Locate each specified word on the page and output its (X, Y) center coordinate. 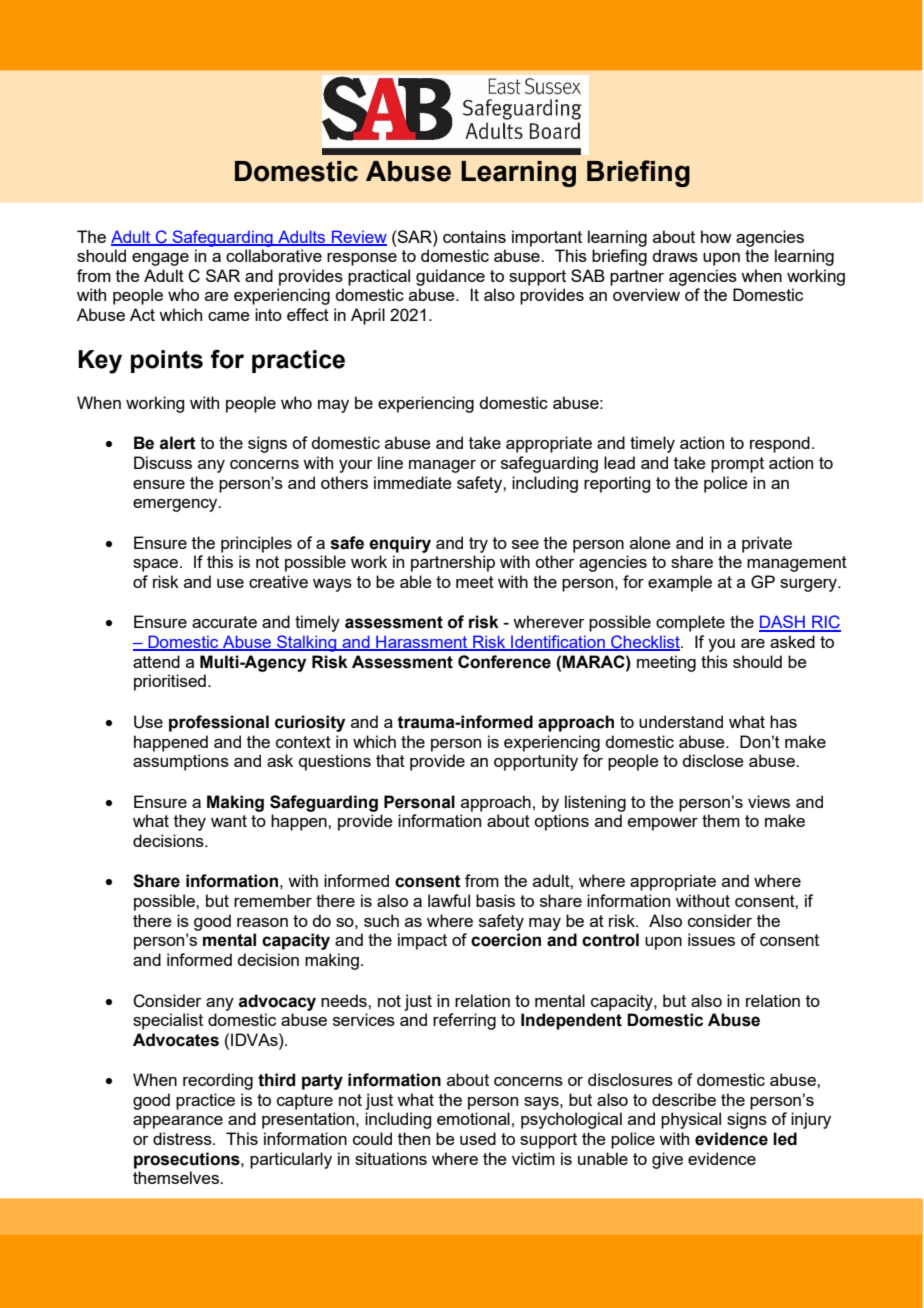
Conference (504, 662)
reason (262, 922)
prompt (737, 465)
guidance (450, 277)
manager (442, 466)
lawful (449, 900)
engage (160, 259)
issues (711, 939)
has (783, 721)
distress (183, 1138)
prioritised (170, 682)
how (716, 236)
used (478, 1138)
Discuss (163, 462)
